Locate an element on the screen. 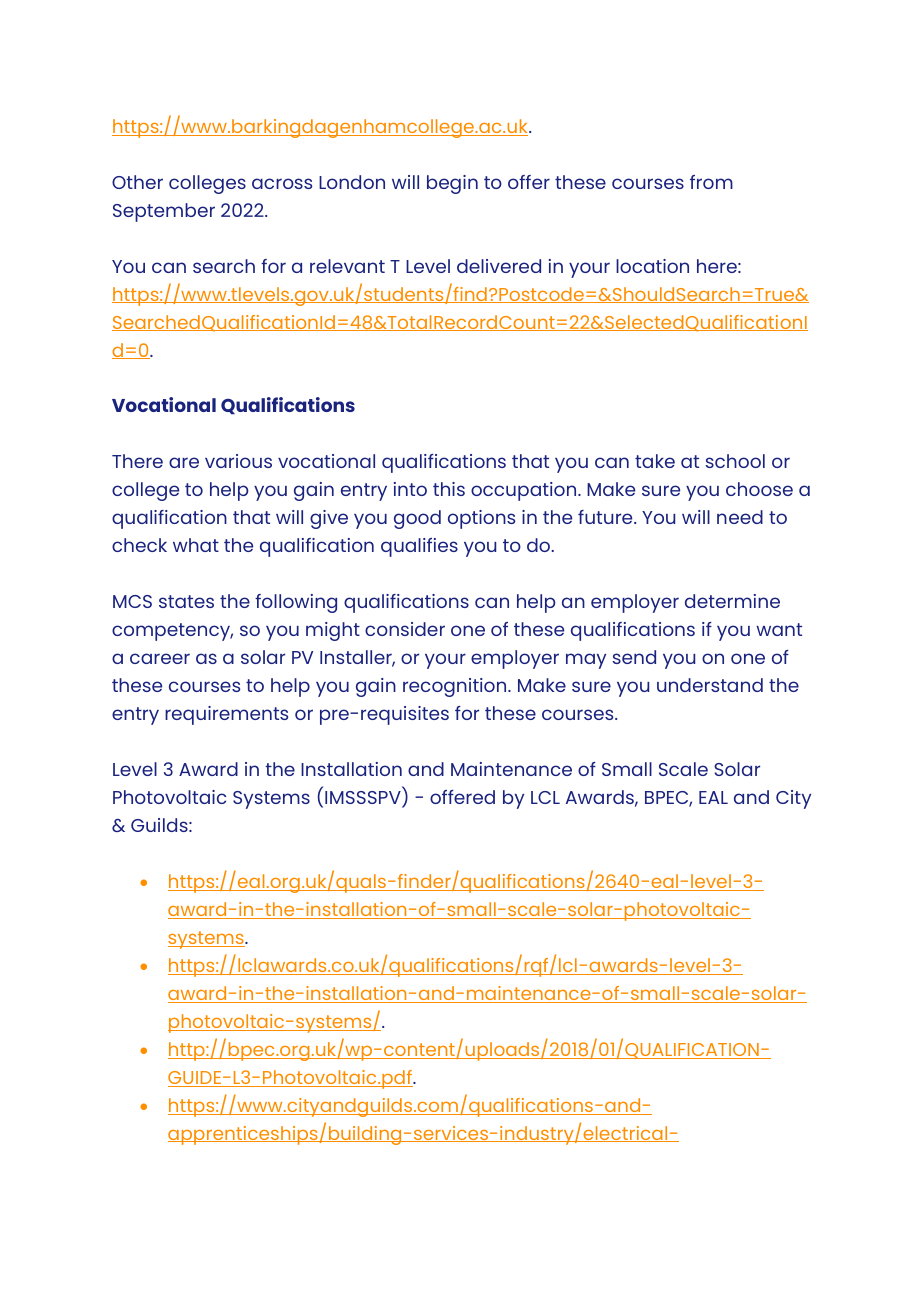 This screenshot has height=1308, width=924. this is located at coordinates (449, 489).
